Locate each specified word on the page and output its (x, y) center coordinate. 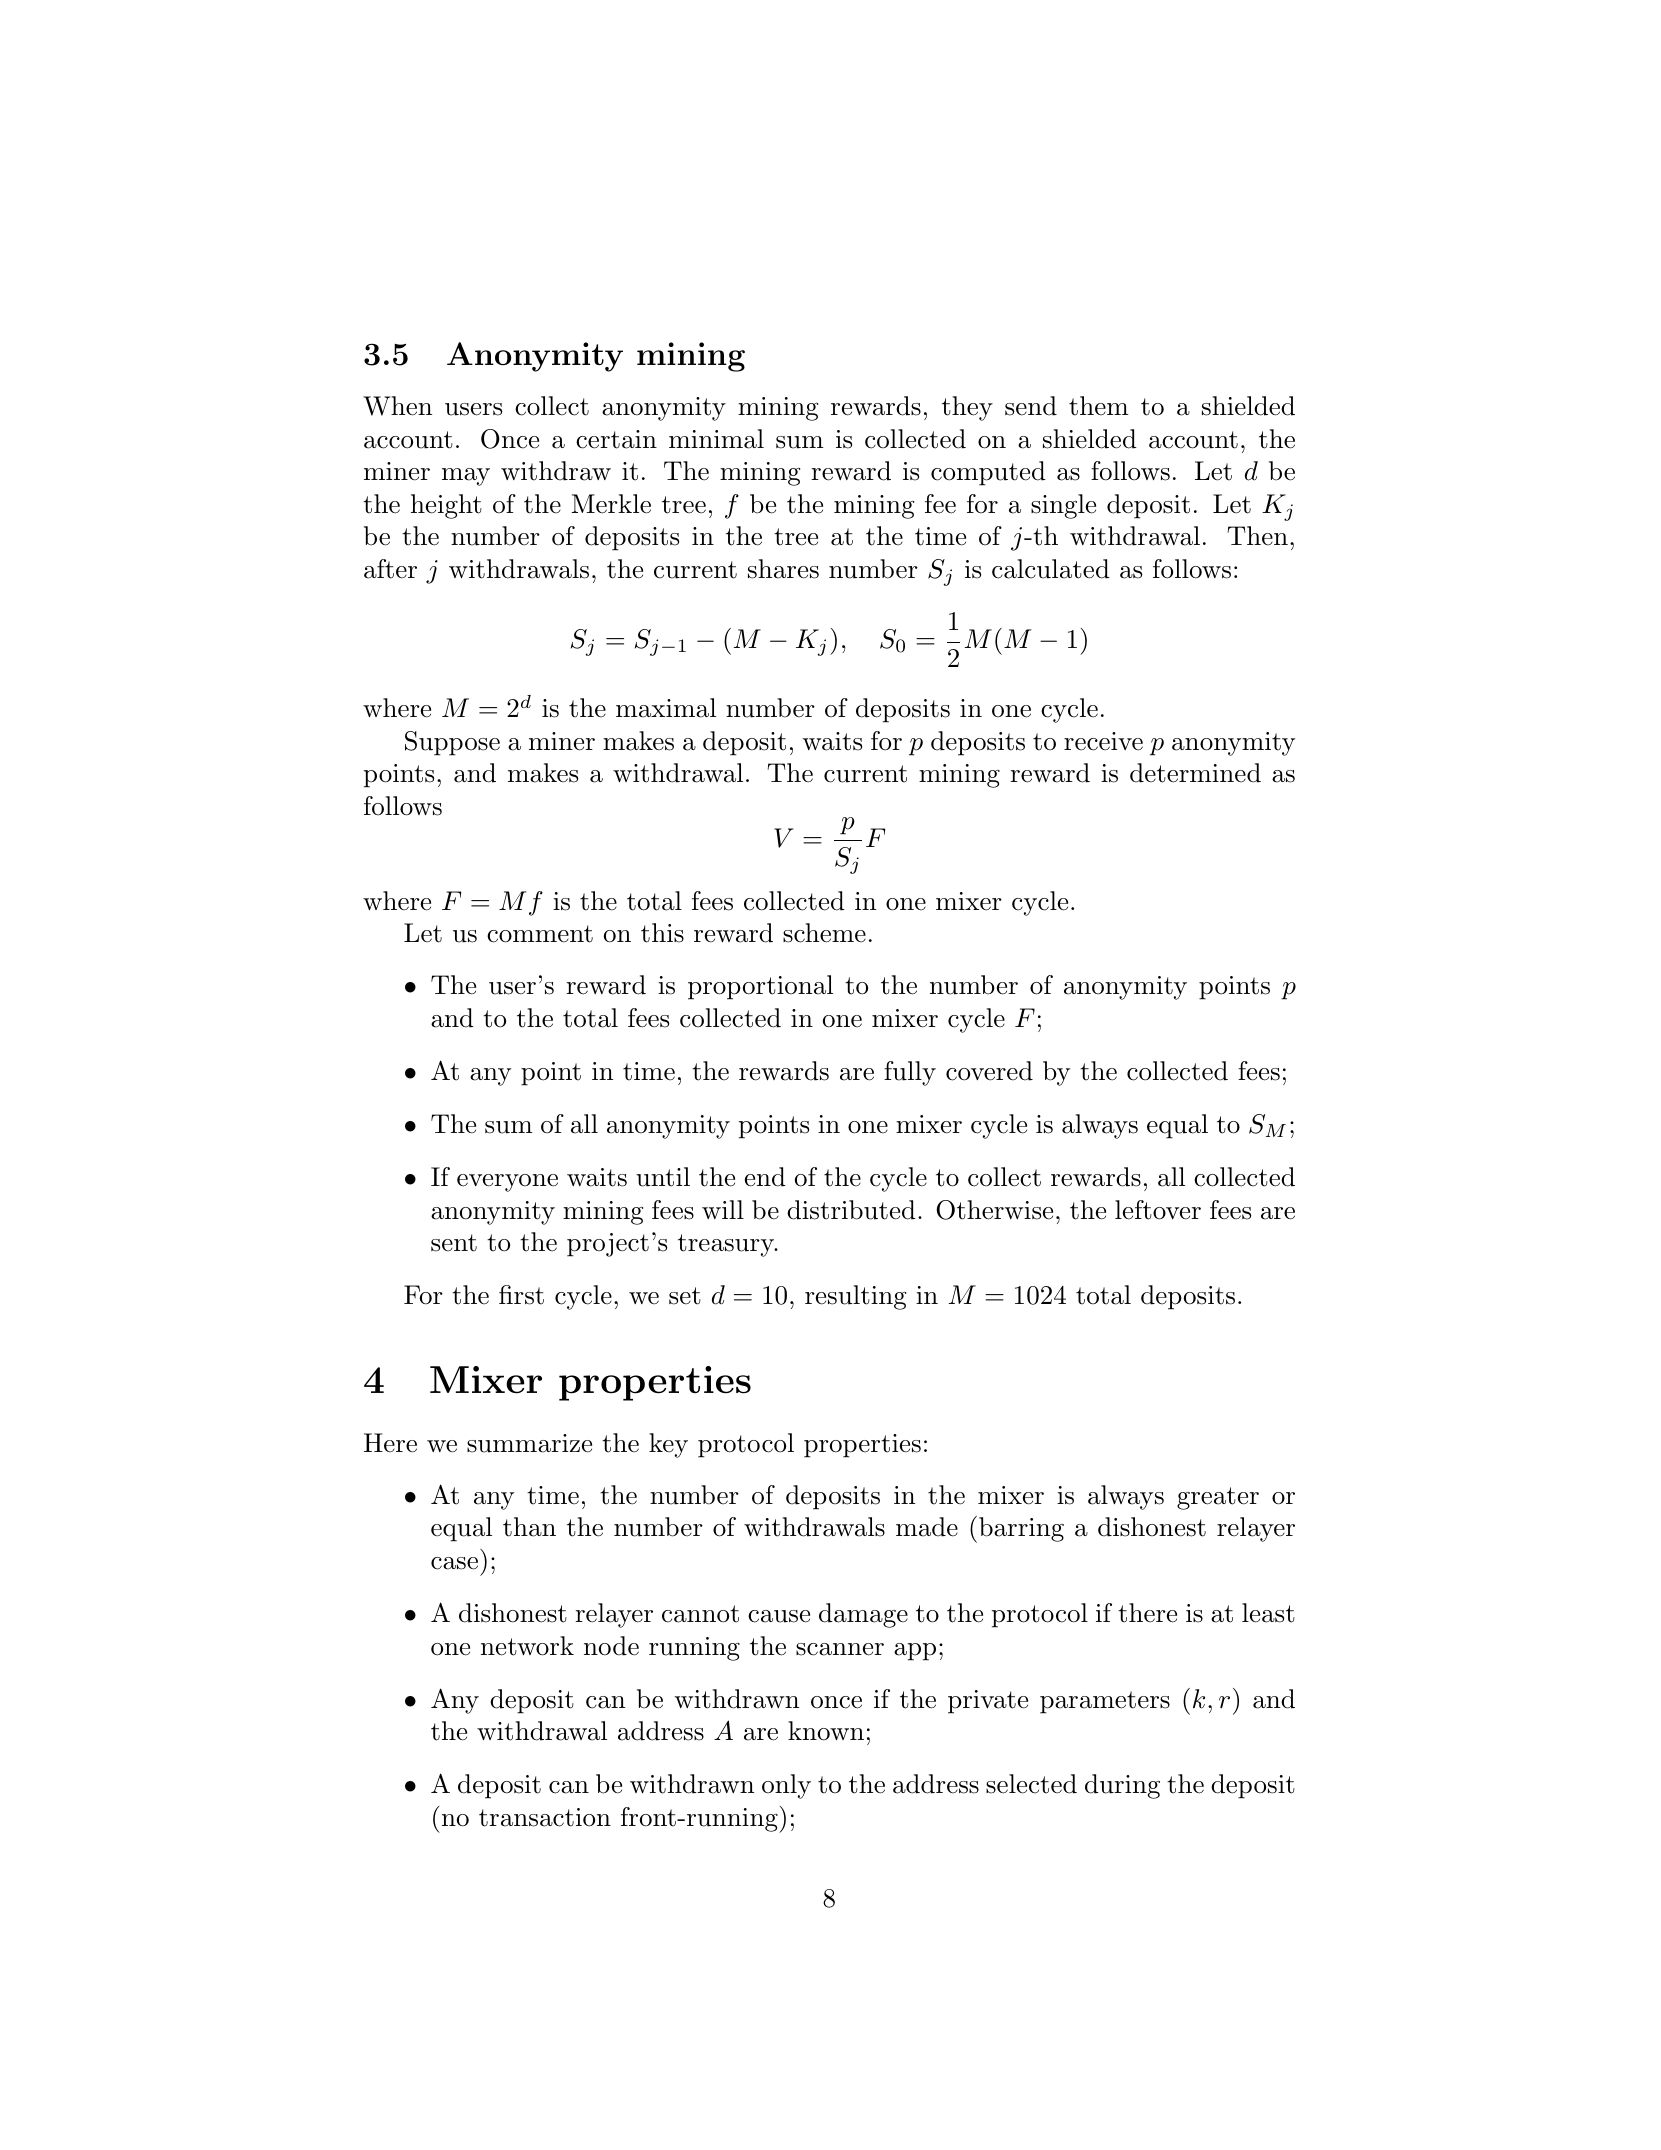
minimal (716, 439)
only (786, 1786)
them (1099, 406)
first (521, 1295)
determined (1195, 773)
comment (540, 934)
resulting (855, 1297)
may (466, 477)
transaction (545, 1817)
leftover (1158, 1210)
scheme (824, 933)
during (1122, 1786)
